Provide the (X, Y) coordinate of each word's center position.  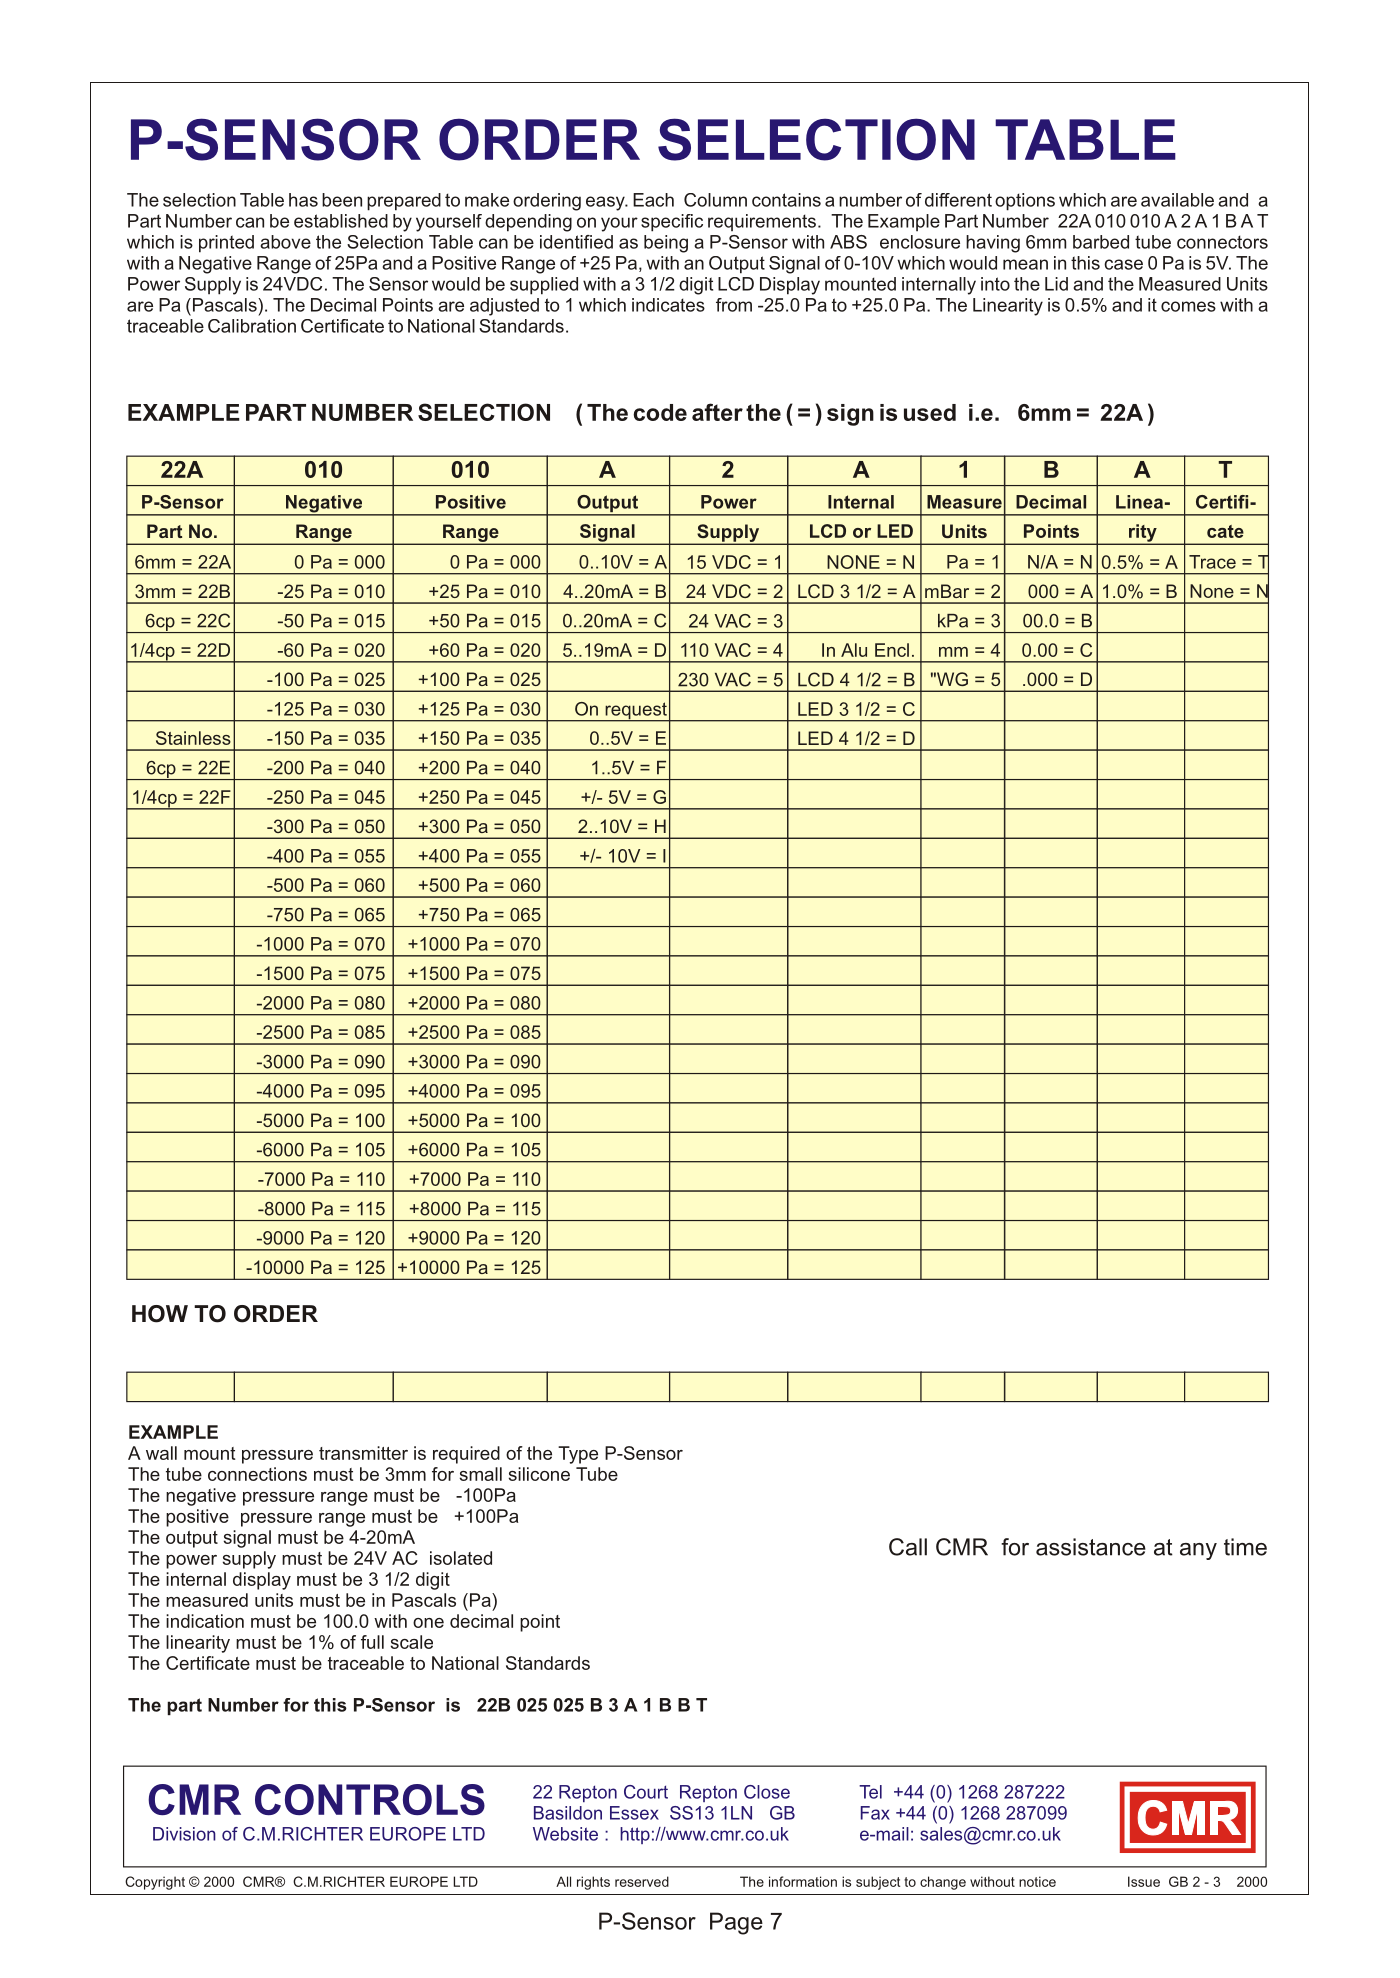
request (636, 712)
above (285, 242)
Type (578, 1455)
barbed (1101, 242)
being (666, 244)
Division (184, 1834)
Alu (854, 650)
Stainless (193, 738)
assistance (1091, 1547)
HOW (160, 1314)
